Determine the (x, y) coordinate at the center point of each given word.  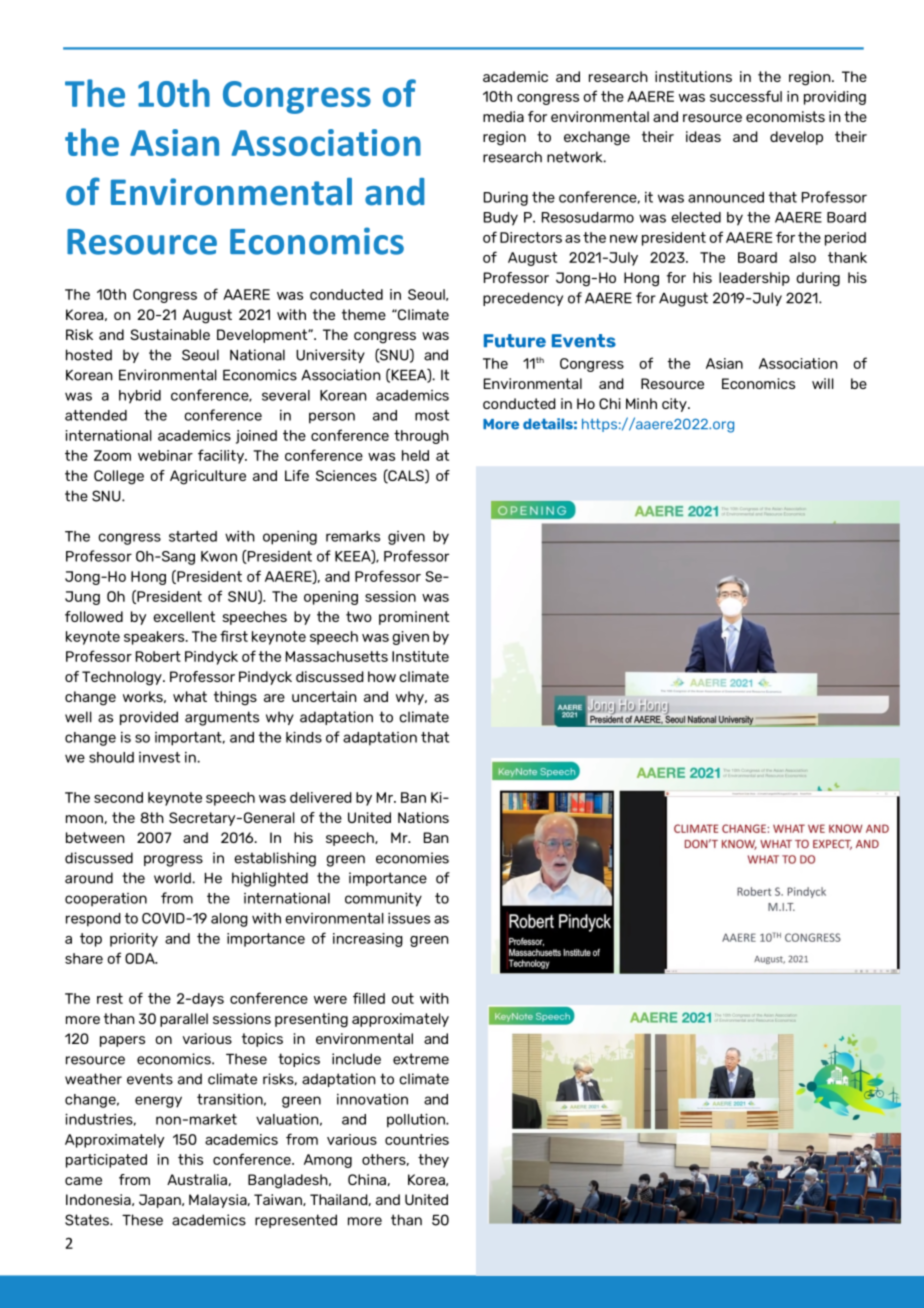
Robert (158, 656)
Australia (197, 1179)
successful (746, 96)
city (675, 405)
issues (409, 918)
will (823, 383)
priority (134, 940)
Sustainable (170, 334)
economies (412, 858)
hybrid (140, 397)
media (503, 116)
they (433, 1161)
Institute (420, 656)
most (432, 415)
